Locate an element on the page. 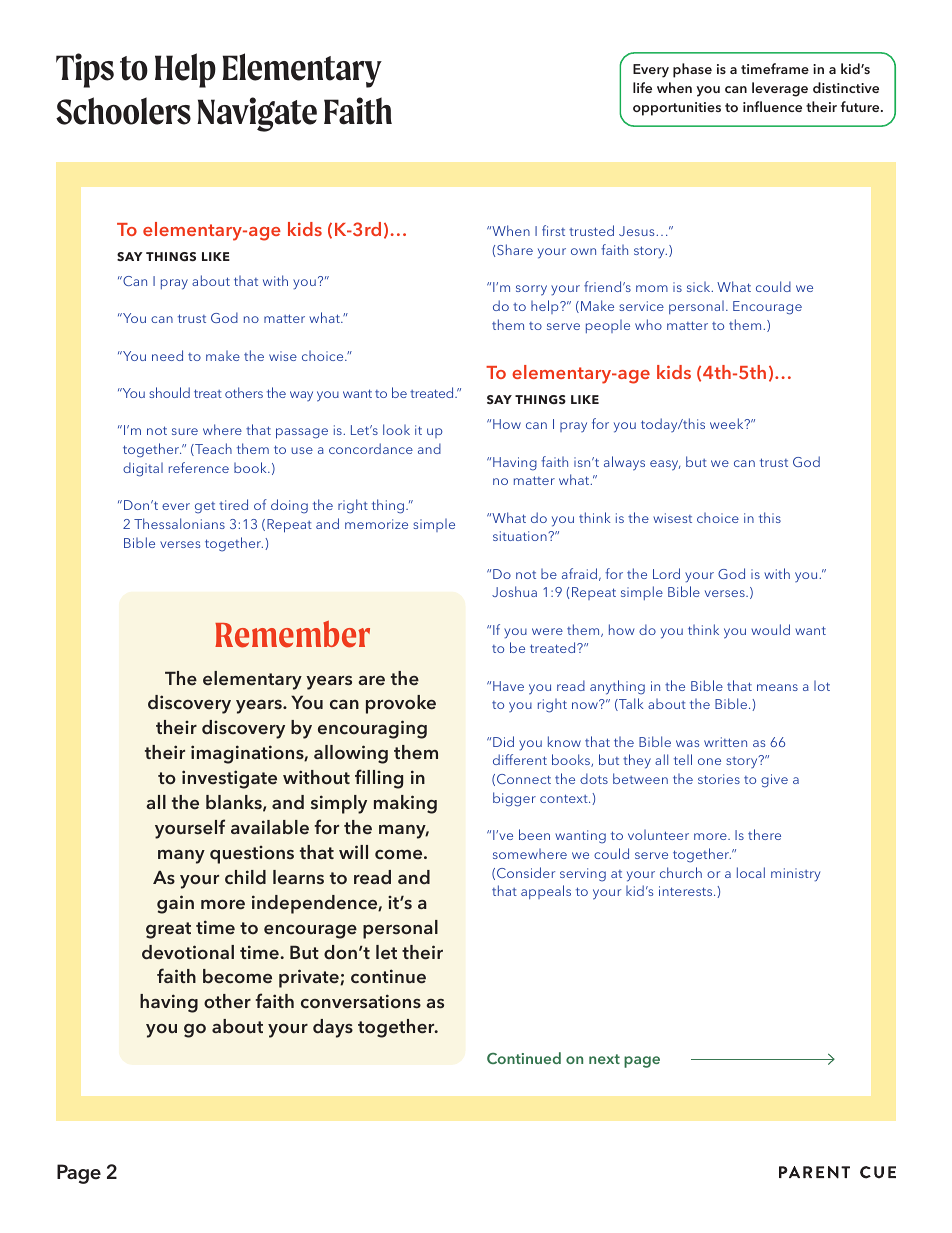 This page has width=952, height=1233. Remember is located at coordinates (292, 634).
